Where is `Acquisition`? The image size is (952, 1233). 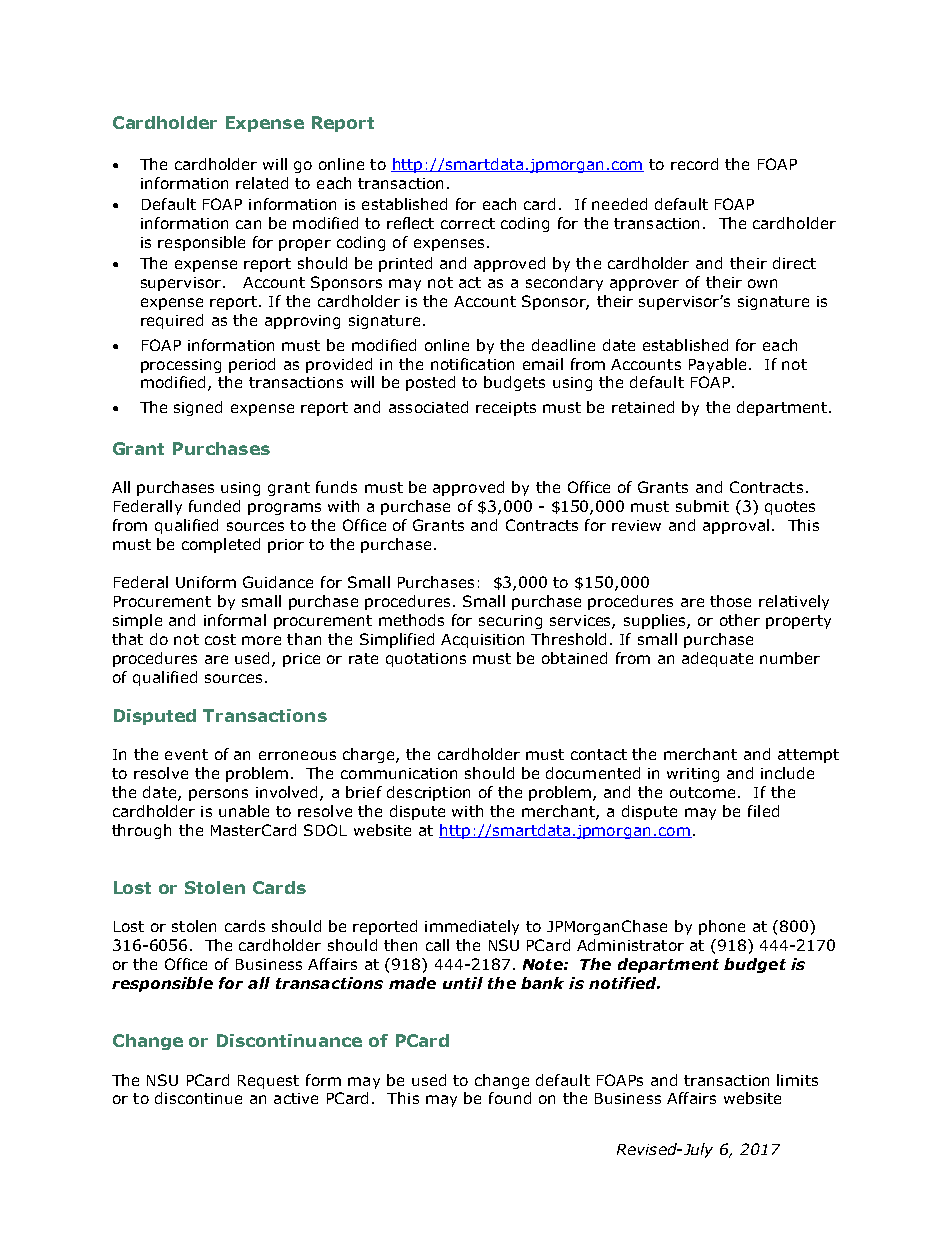
Acquisition is located at coordinates (482, 641).
